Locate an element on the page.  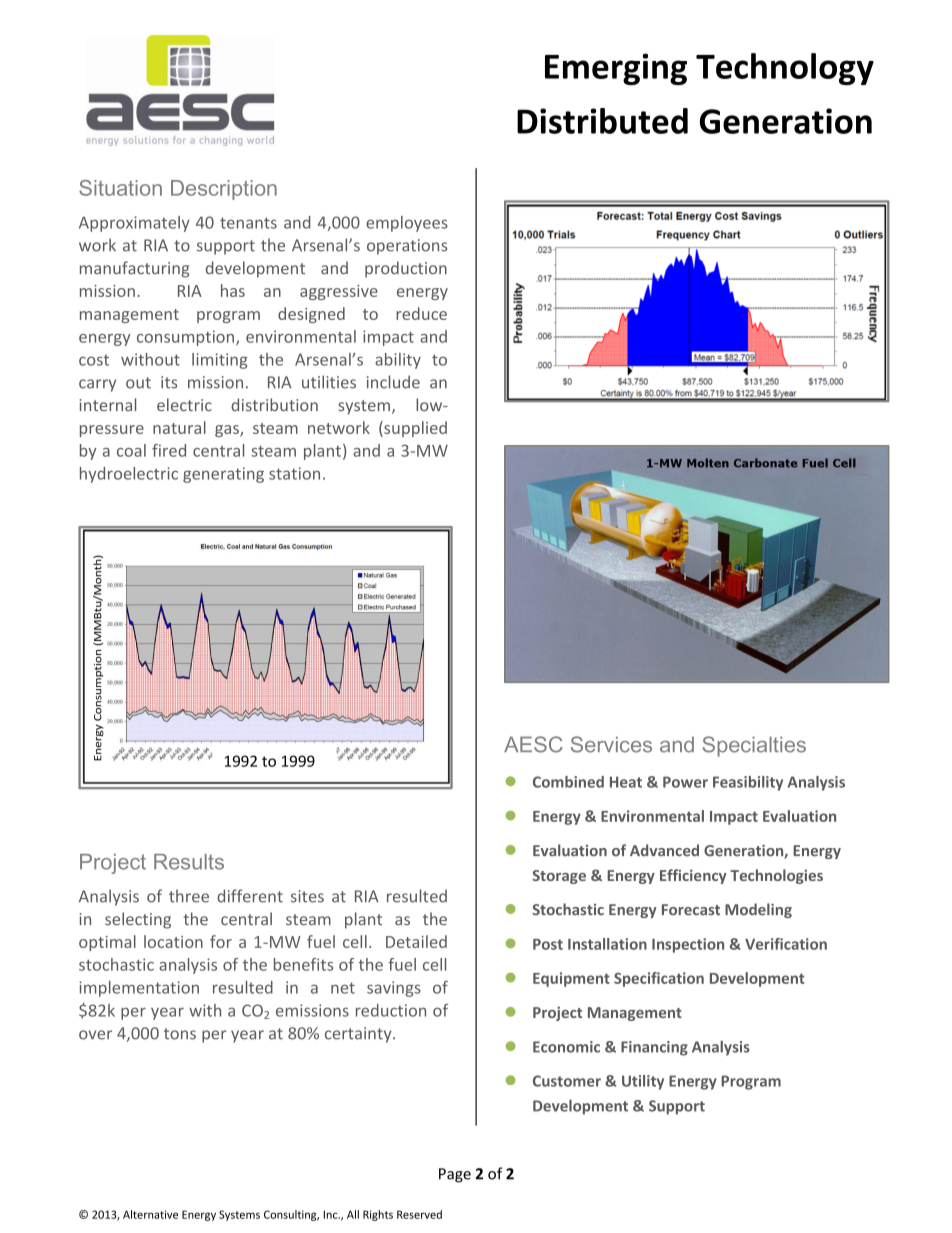
include is located at coordinates (393, 382).
